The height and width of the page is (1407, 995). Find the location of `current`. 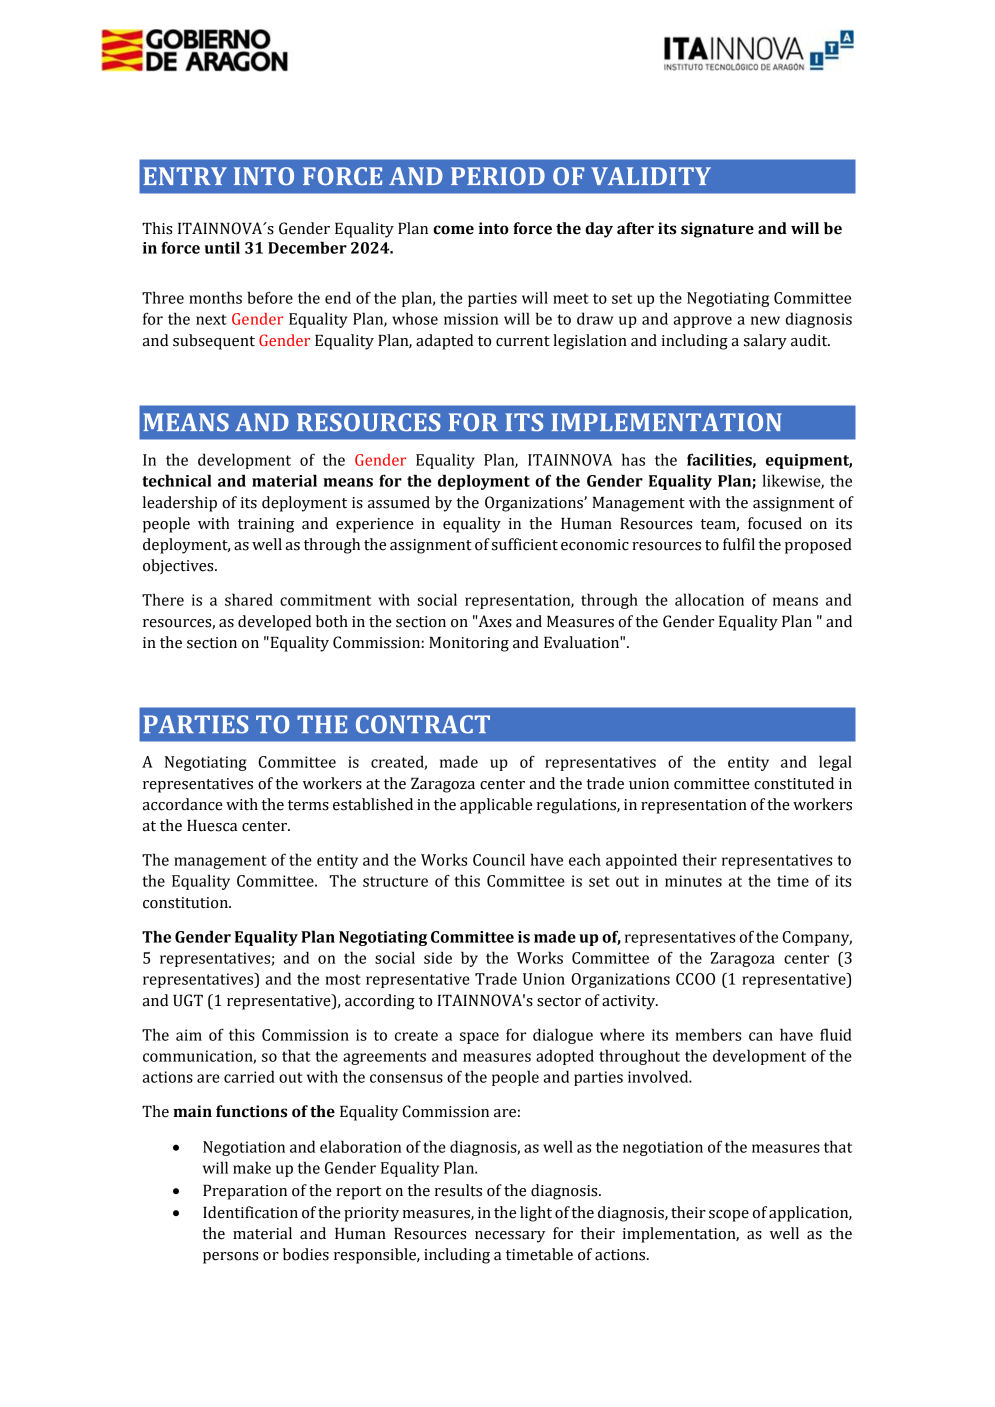

current is located at coordinates (523, 341).
